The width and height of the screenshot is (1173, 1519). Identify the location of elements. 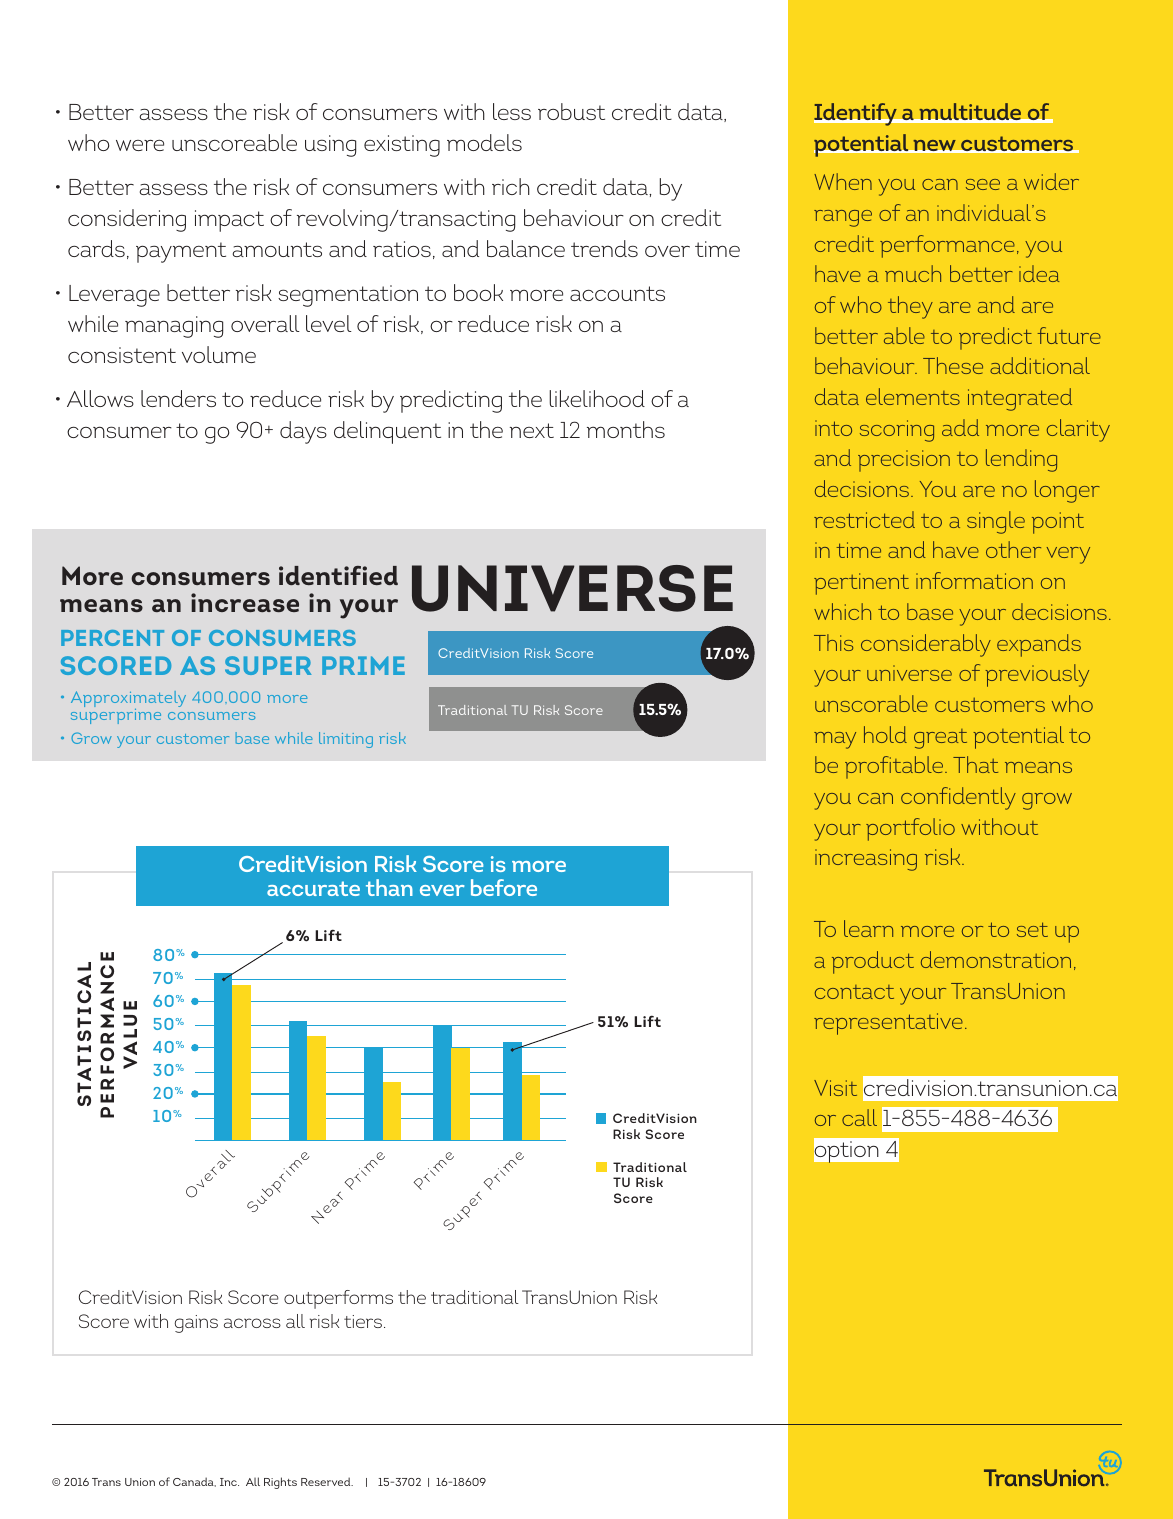
(913, 396).
